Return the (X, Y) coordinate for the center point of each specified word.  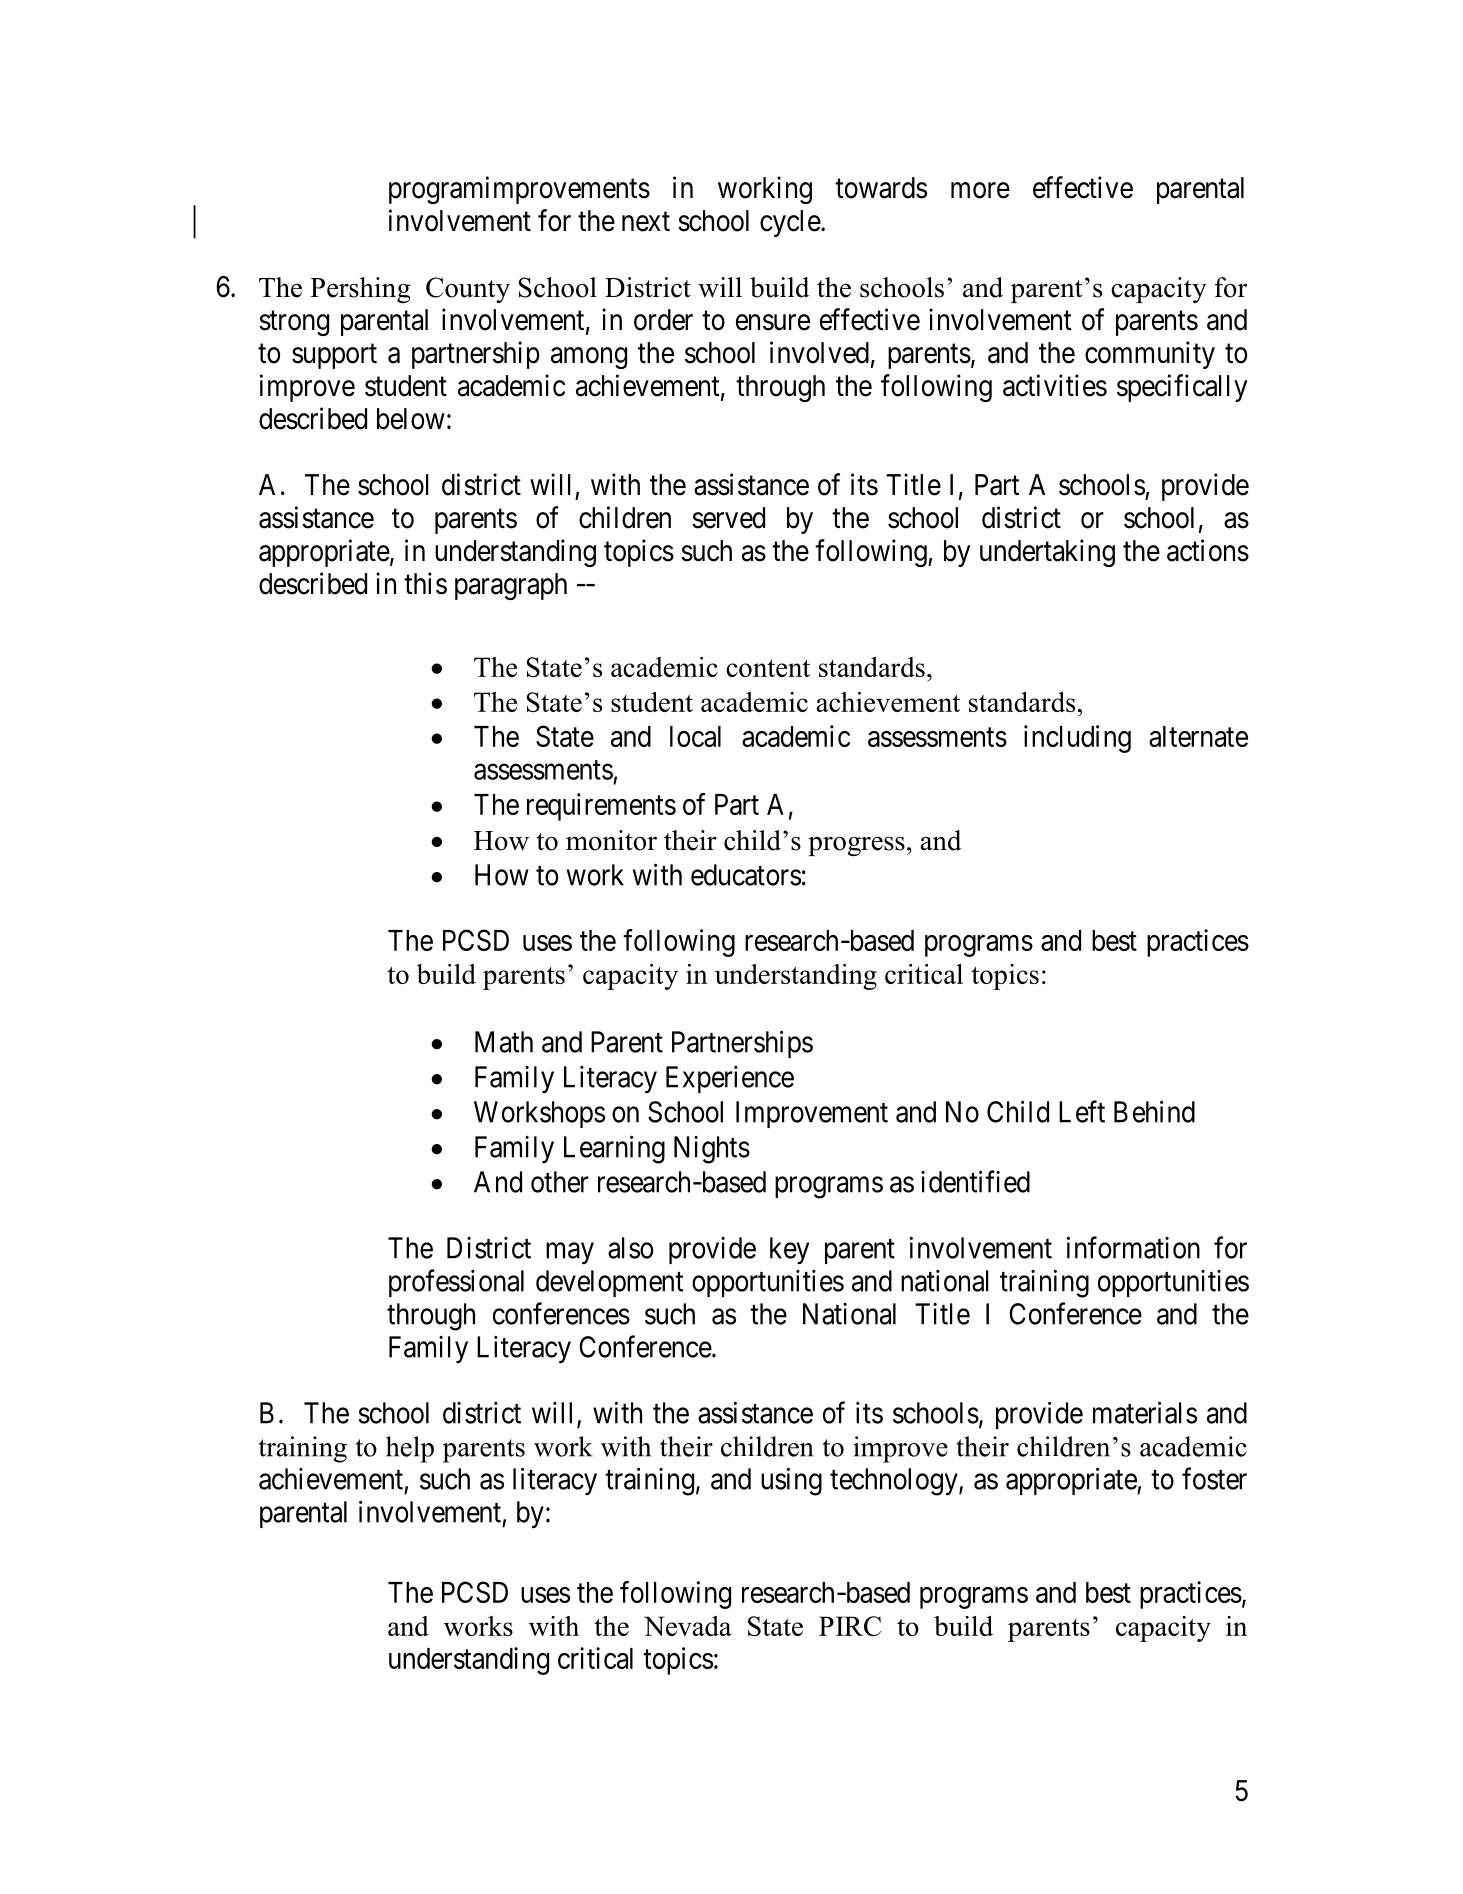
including (1077, 739)
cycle (790, 223)
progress (856, 846)
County (468, 290)
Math (504, 1042)
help (410, 1449)
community (1150, 355)
